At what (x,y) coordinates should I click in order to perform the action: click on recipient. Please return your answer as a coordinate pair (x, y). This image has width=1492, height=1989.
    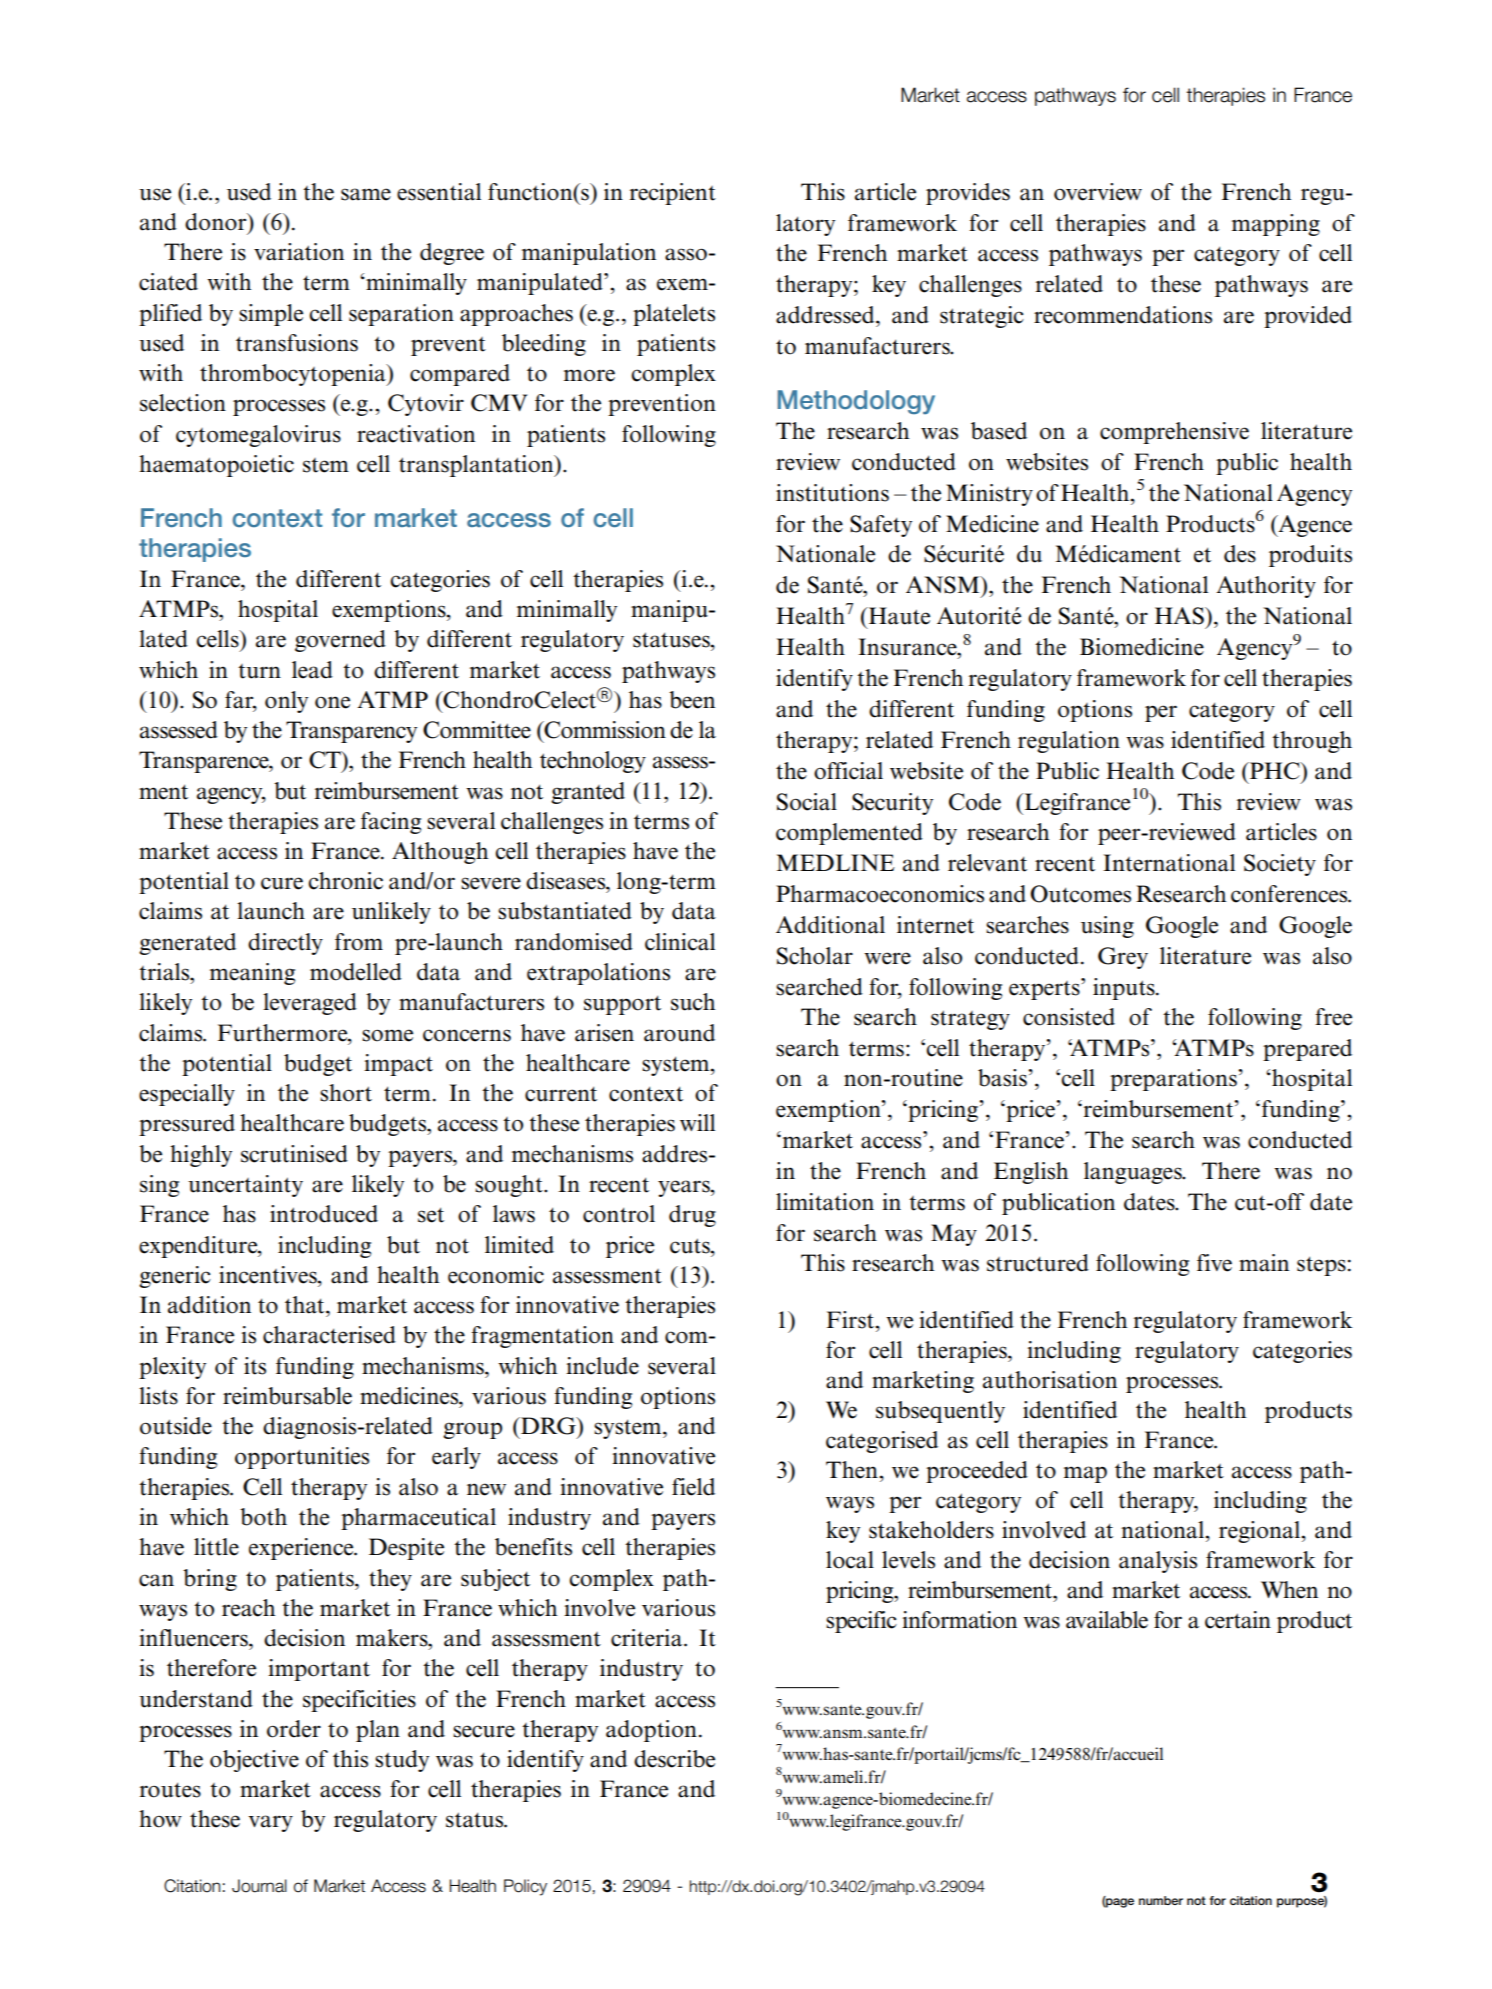
    Looking at the image, I should click on (673, 194).
